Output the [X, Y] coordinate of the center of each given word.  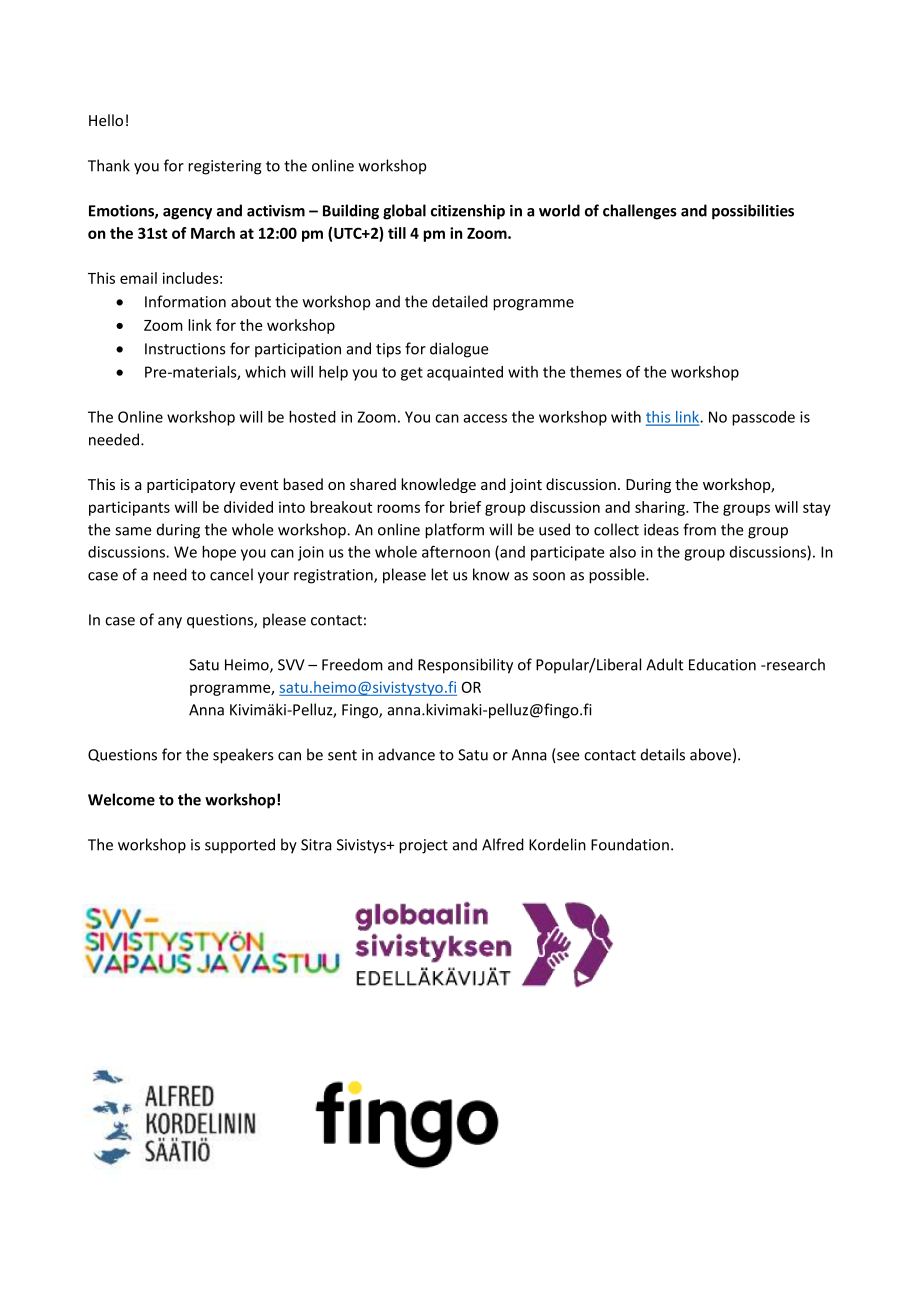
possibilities [753, 212]
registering [225, 167]
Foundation [630, 844]
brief [465, 507]
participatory [191, 486]
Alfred [503, 844]
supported [240, 845]
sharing [661, 508]
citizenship [468, 212]
